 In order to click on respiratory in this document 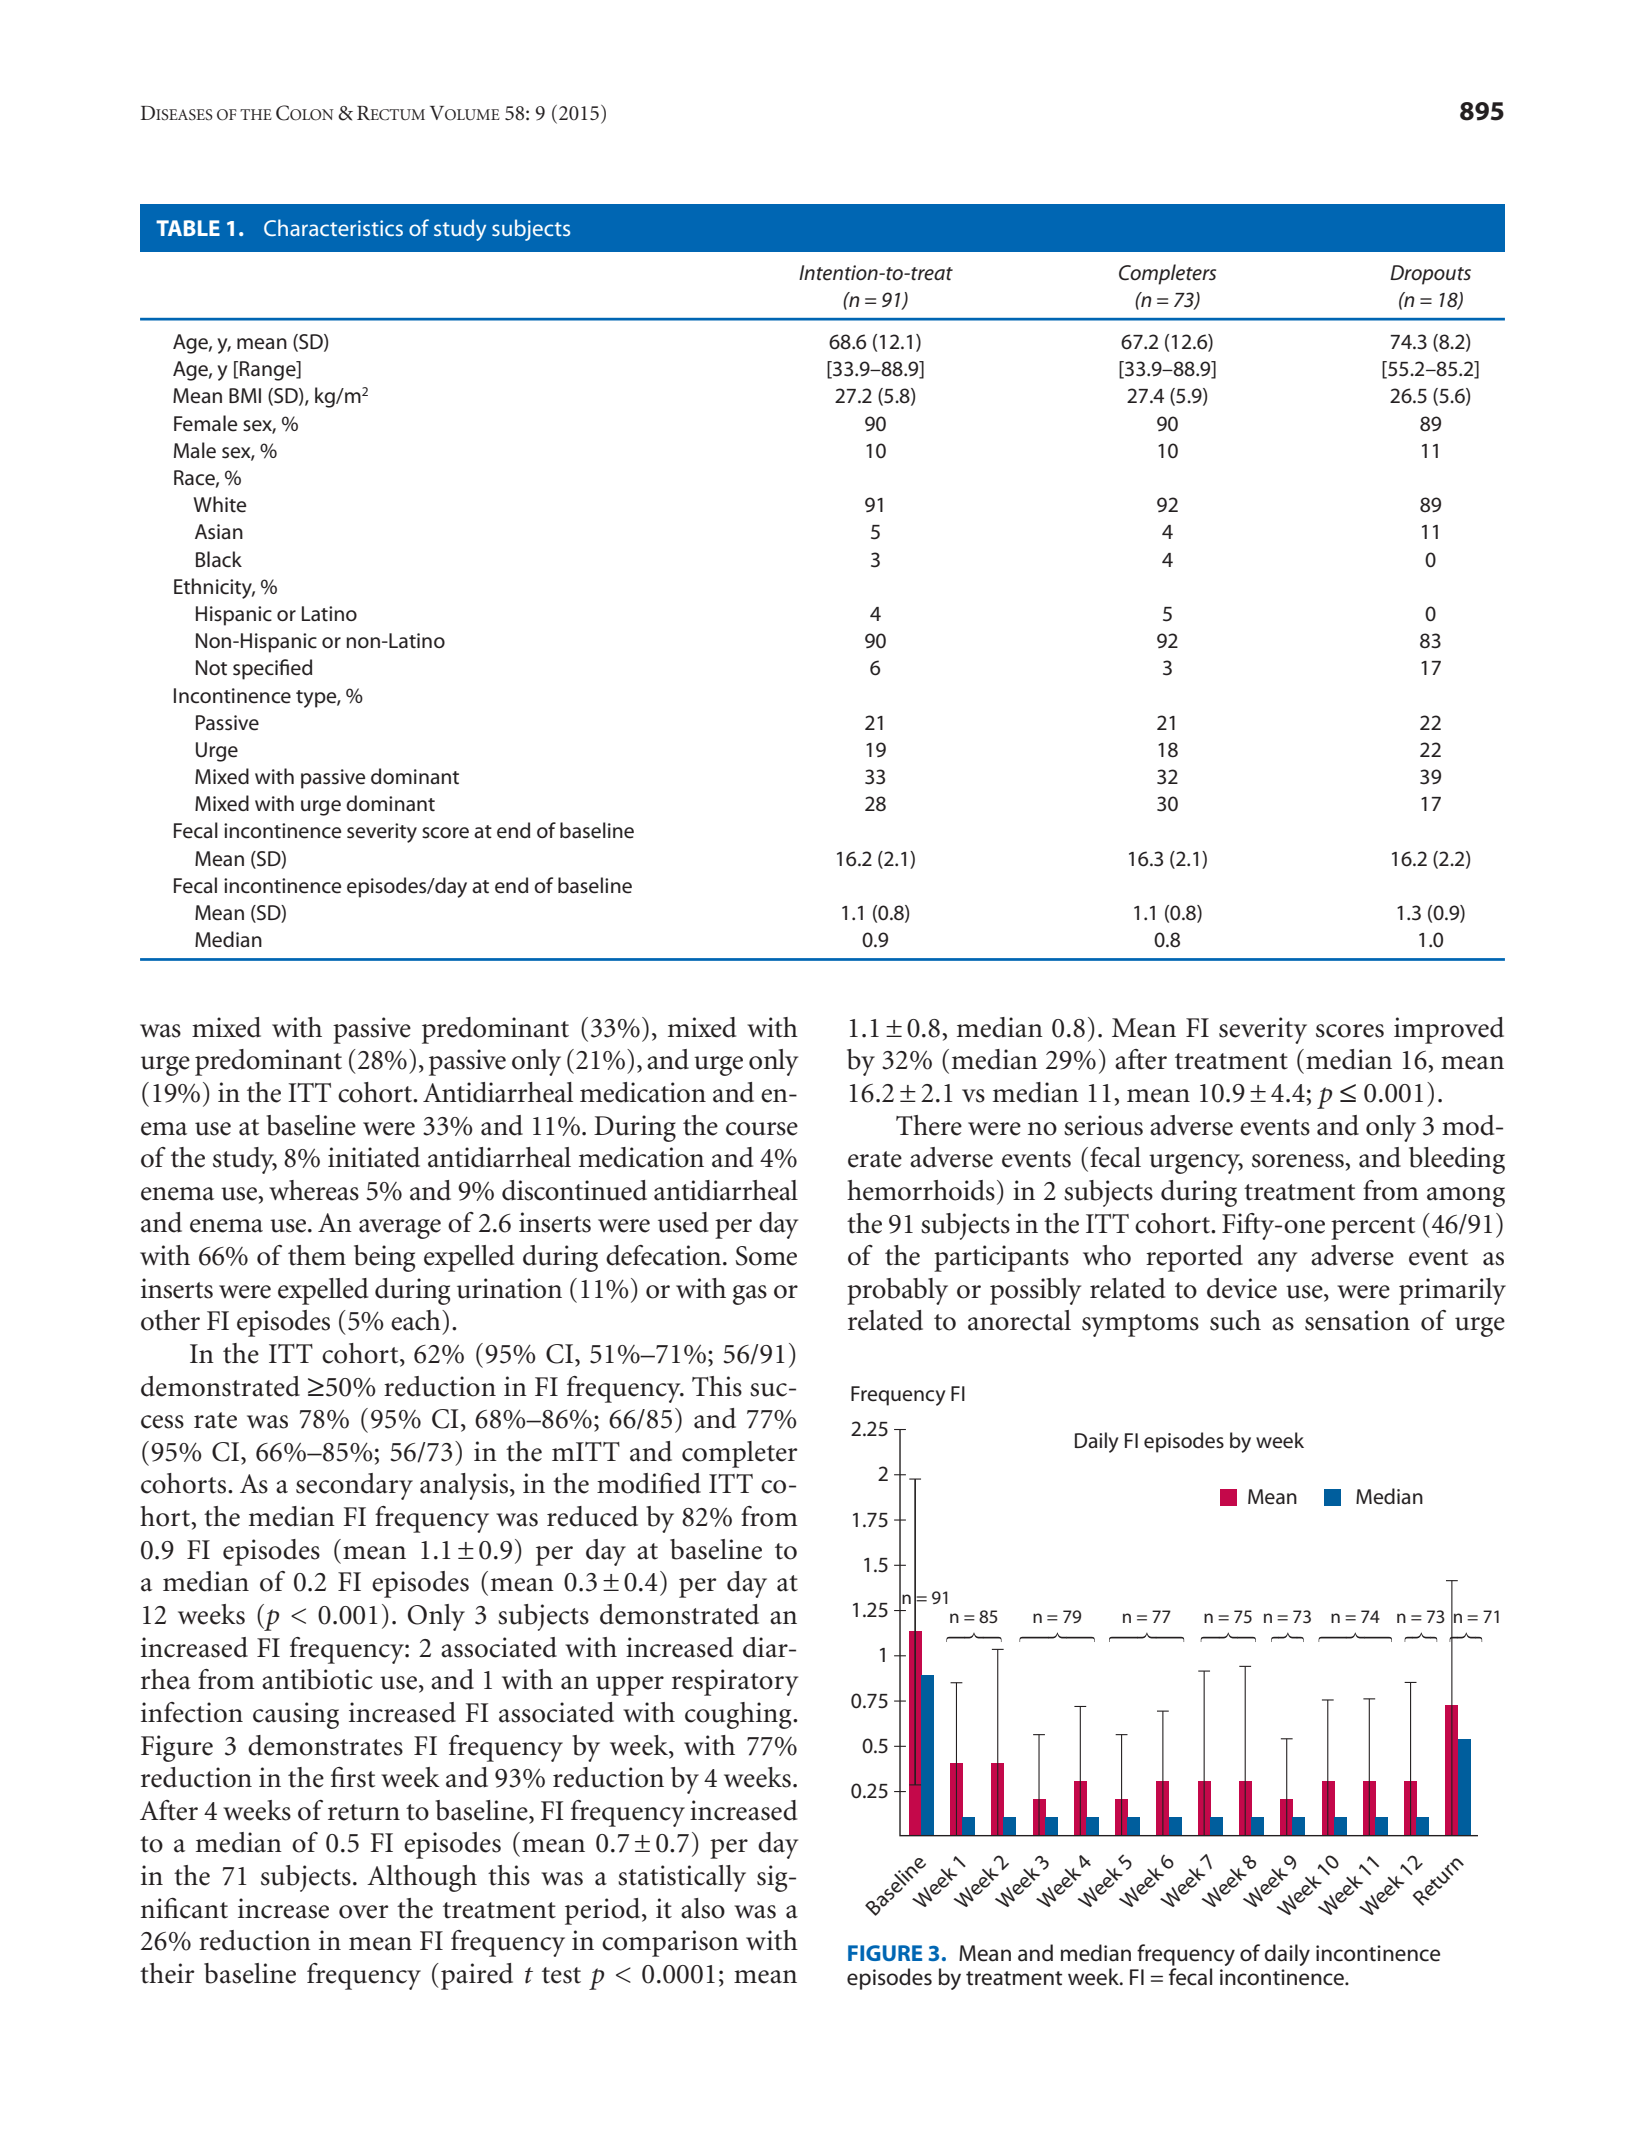, I will do `click(735, 1682)`.
